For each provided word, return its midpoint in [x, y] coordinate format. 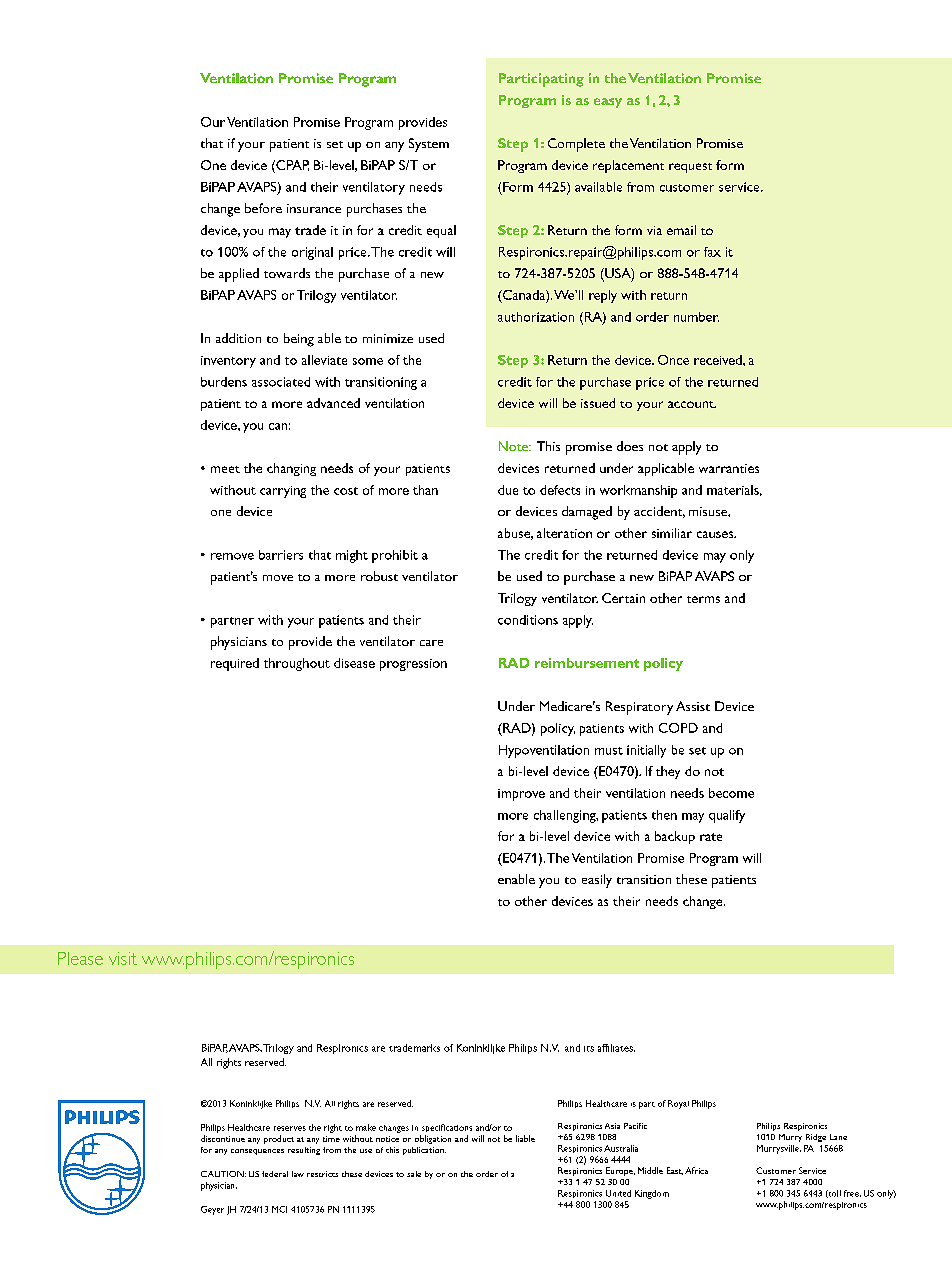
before [263, 208]
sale [414, 1174]
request [690, 168]
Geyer [212, 1210]
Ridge [816, 1138]
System [429, 145]
